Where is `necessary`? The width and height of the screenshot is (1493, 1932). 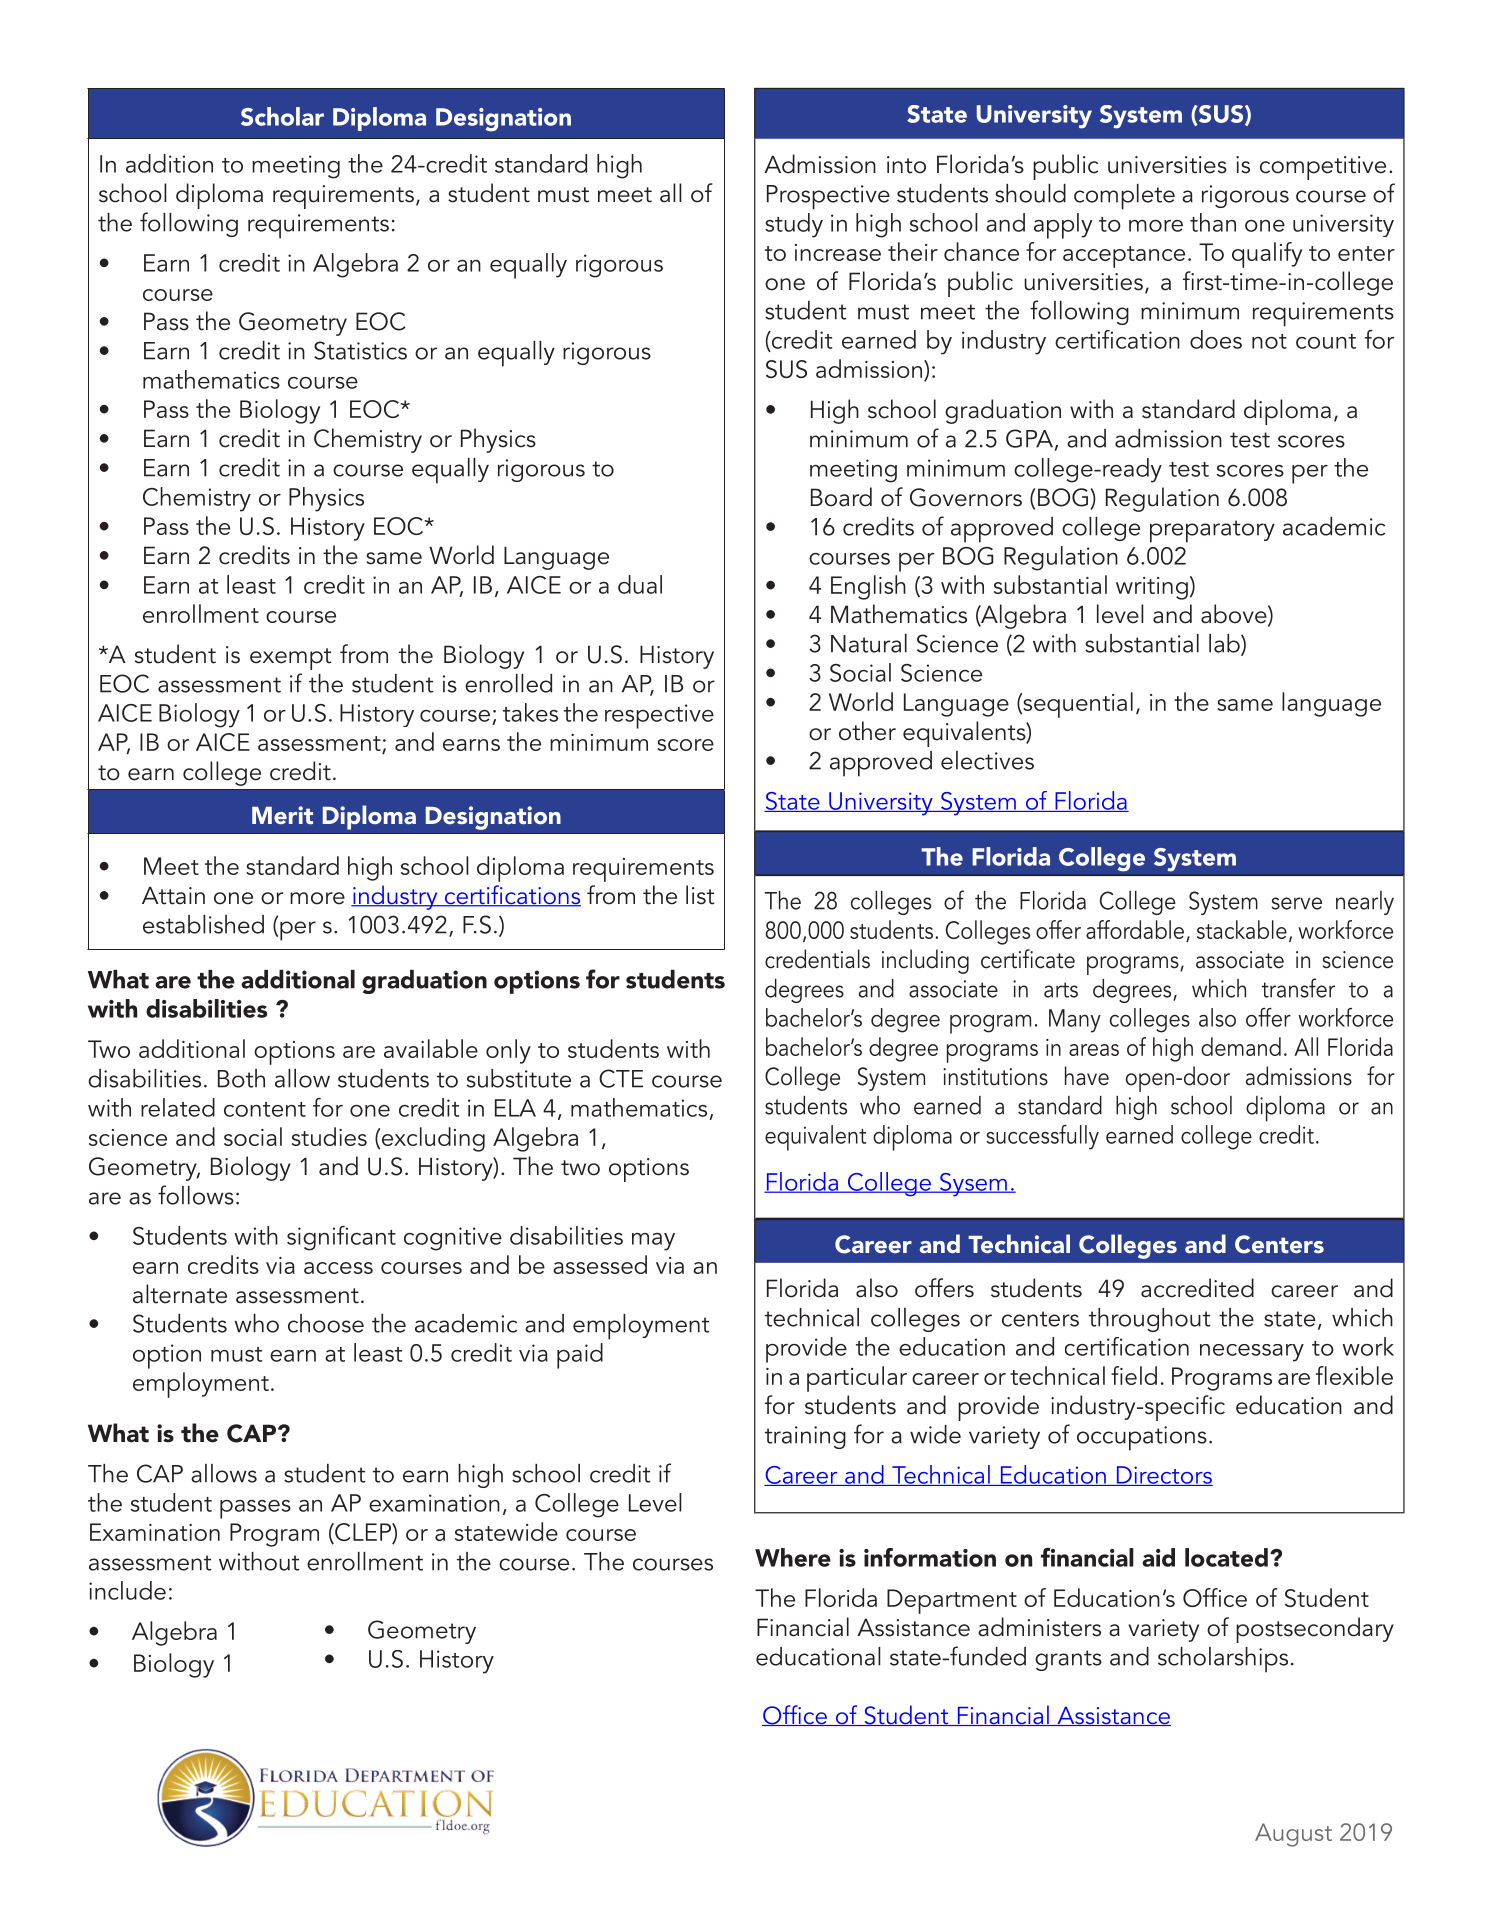 necessary is located at coordinates (1252, 1353).
